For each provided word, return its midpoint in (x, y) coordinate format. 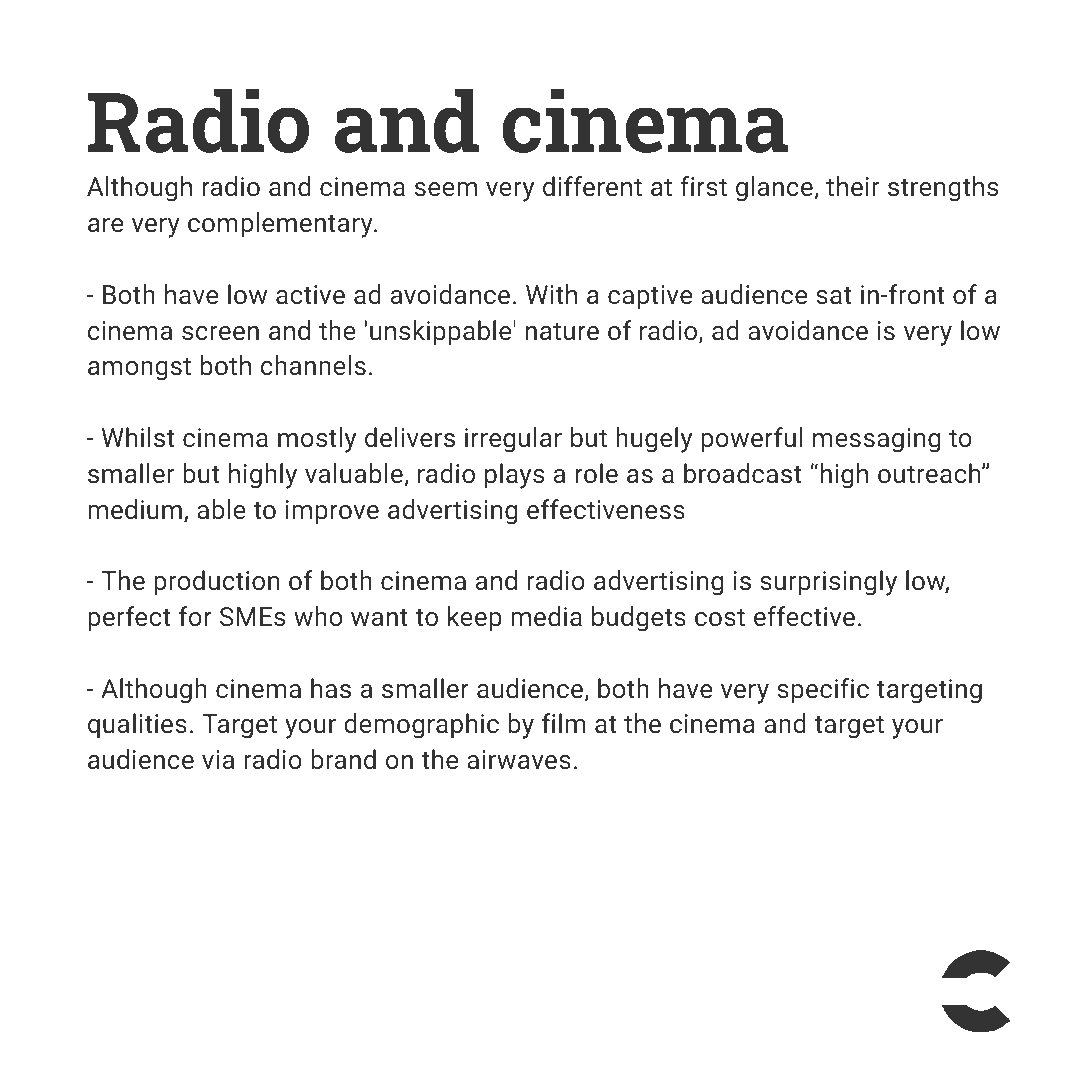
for (195, 616)
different (592, 186)
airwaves (519, 759)
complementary (281, 225)
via (218, 759)
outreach (930, 473)
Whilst (138, 437)
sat (834, 295)
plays (514, 476)
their (852, 186)
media (546, 616)
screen (220, 333)
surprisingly (828, 583)
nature (562, 331)
